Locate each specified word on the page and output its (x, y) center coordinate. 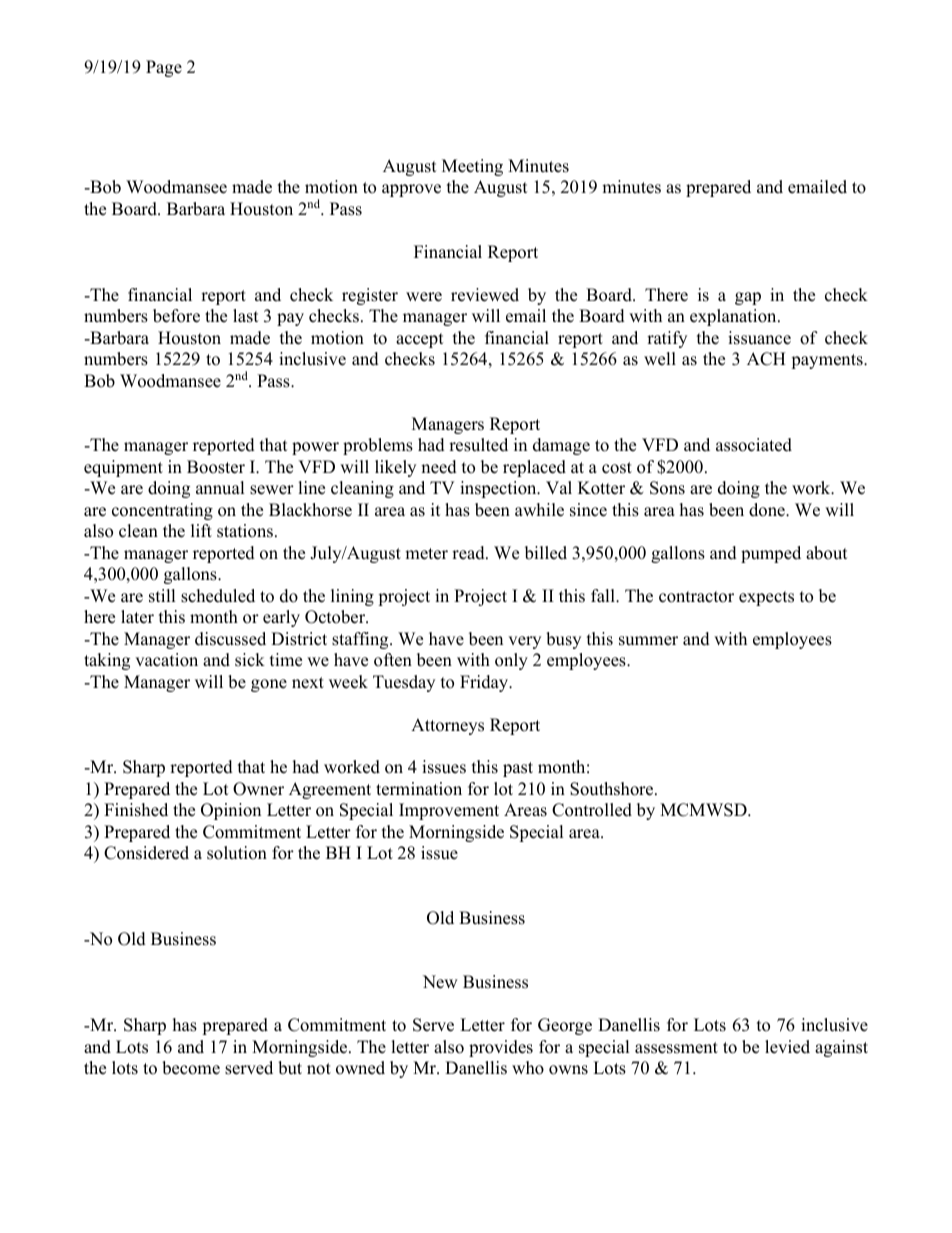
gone (269, 685)
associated (754, 445)
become (191, 1068)
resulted (478, 445)
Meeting (472, 167)
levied (787, 1047)
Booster (216, 467)
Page (164, 68)
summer (648, 641)
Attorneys (447, 726)
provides (501, 1048)
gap (748, 298)
